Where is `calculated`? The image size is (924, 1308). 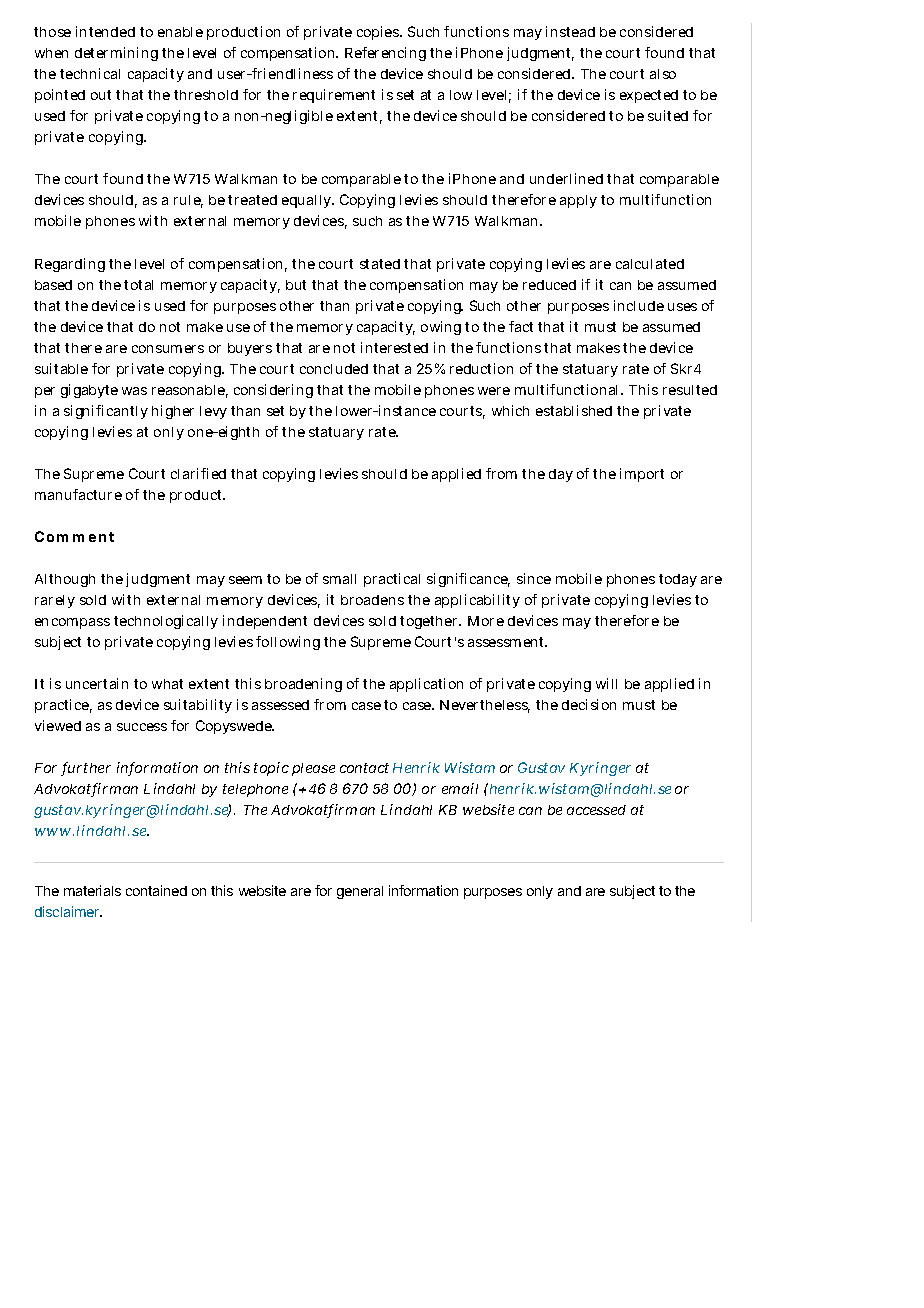
calculated is located at coordinates (650, 264).
